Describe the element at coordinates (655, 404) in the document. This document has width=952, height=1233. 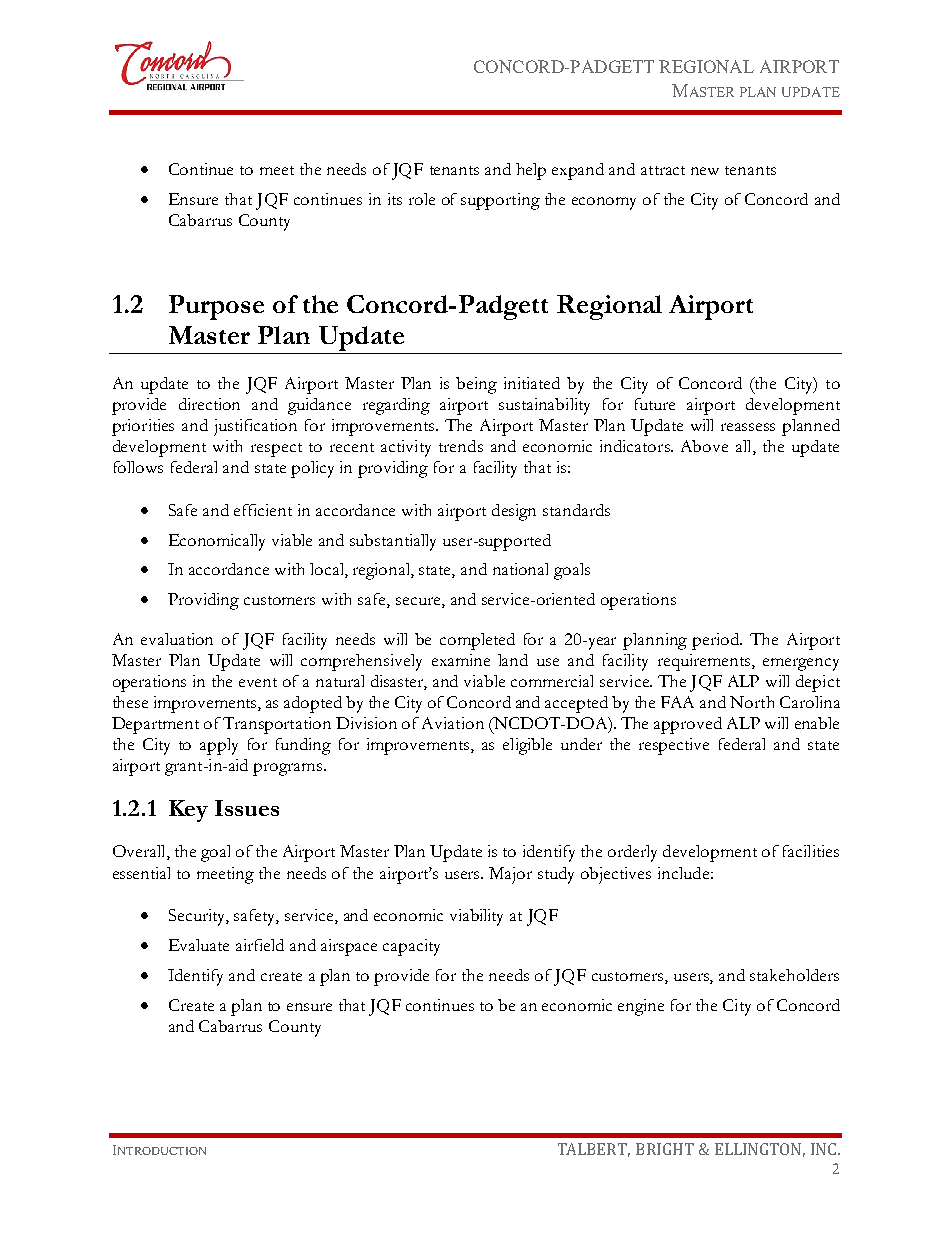
I see `future` at that location.
